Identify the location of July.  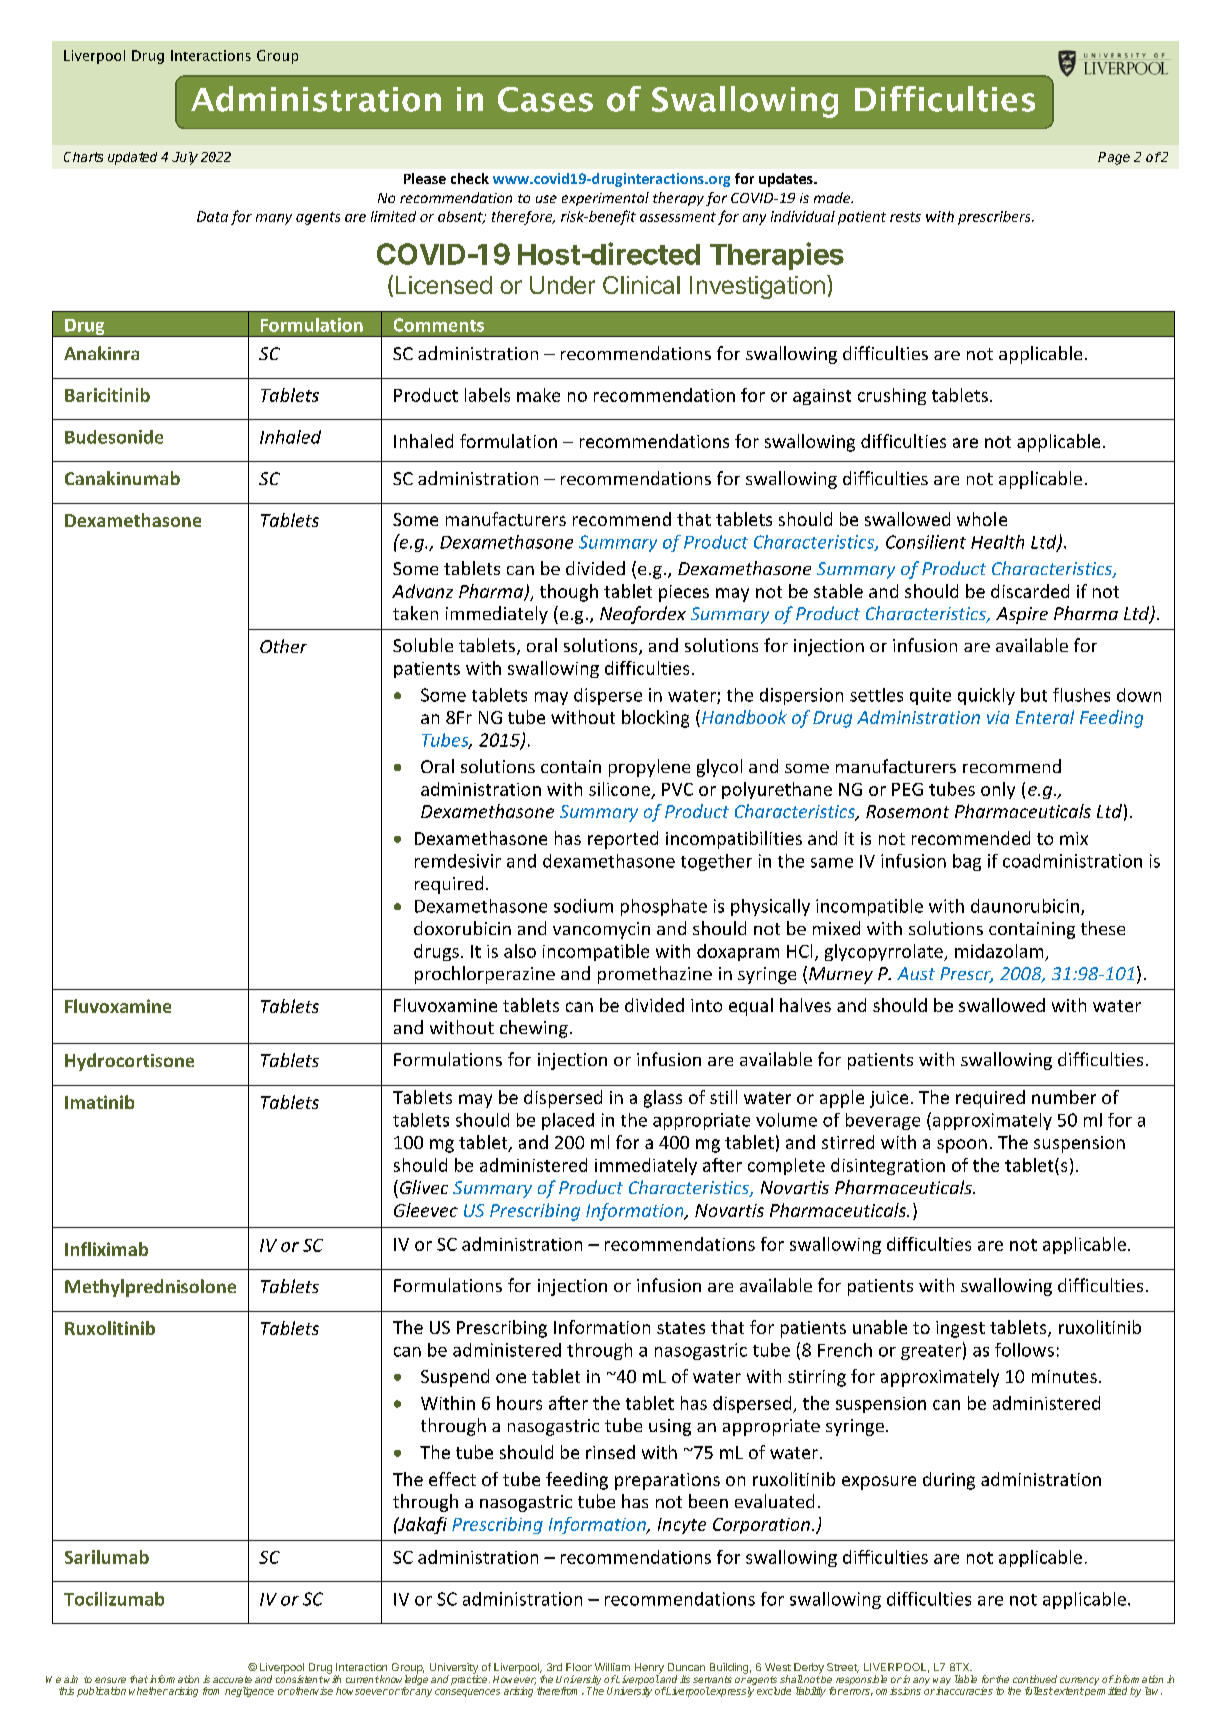
(185, 158).
